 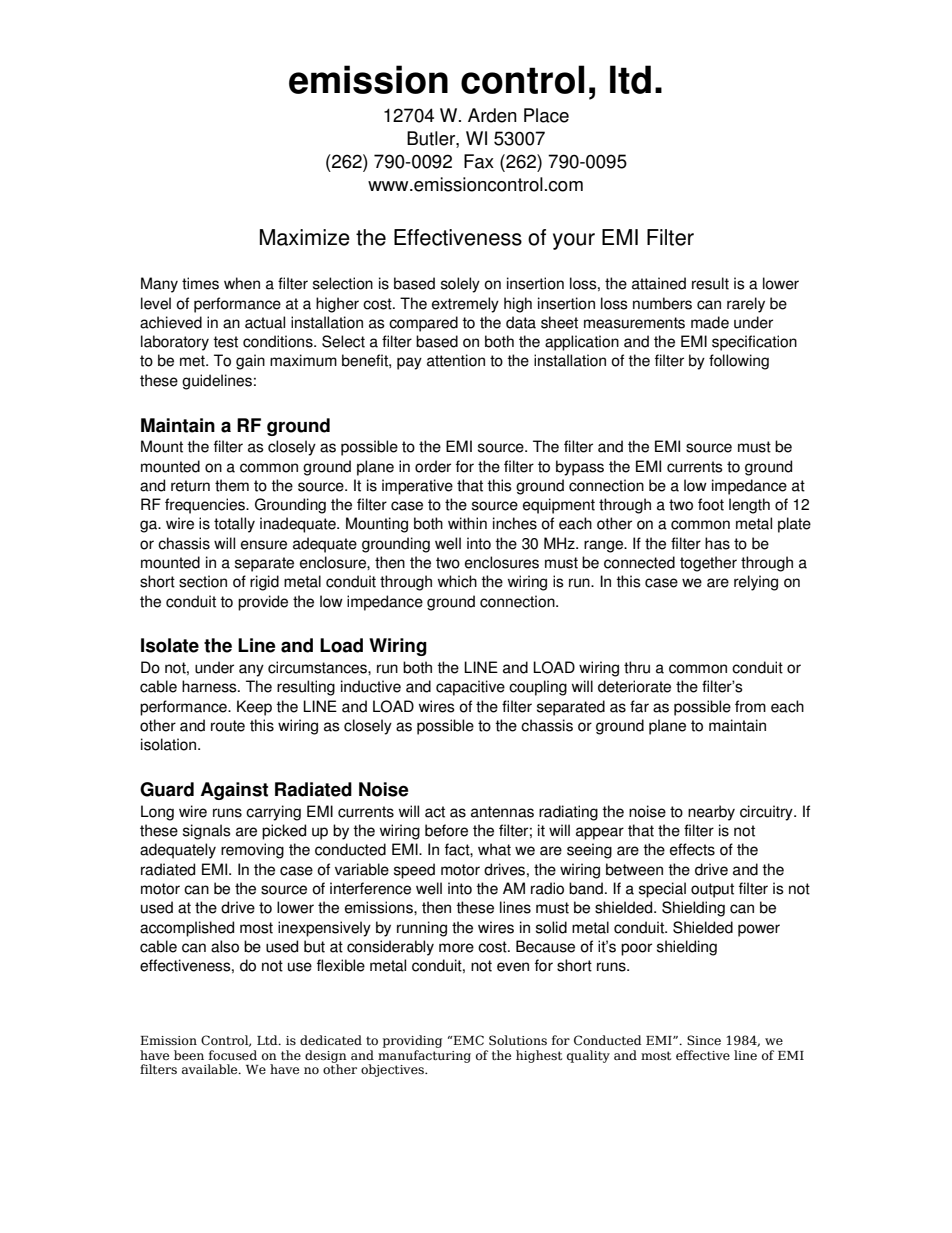 What do you see at coordinates (546, 115) in the document?
I see `Place` at bounding box center [546, 115].
